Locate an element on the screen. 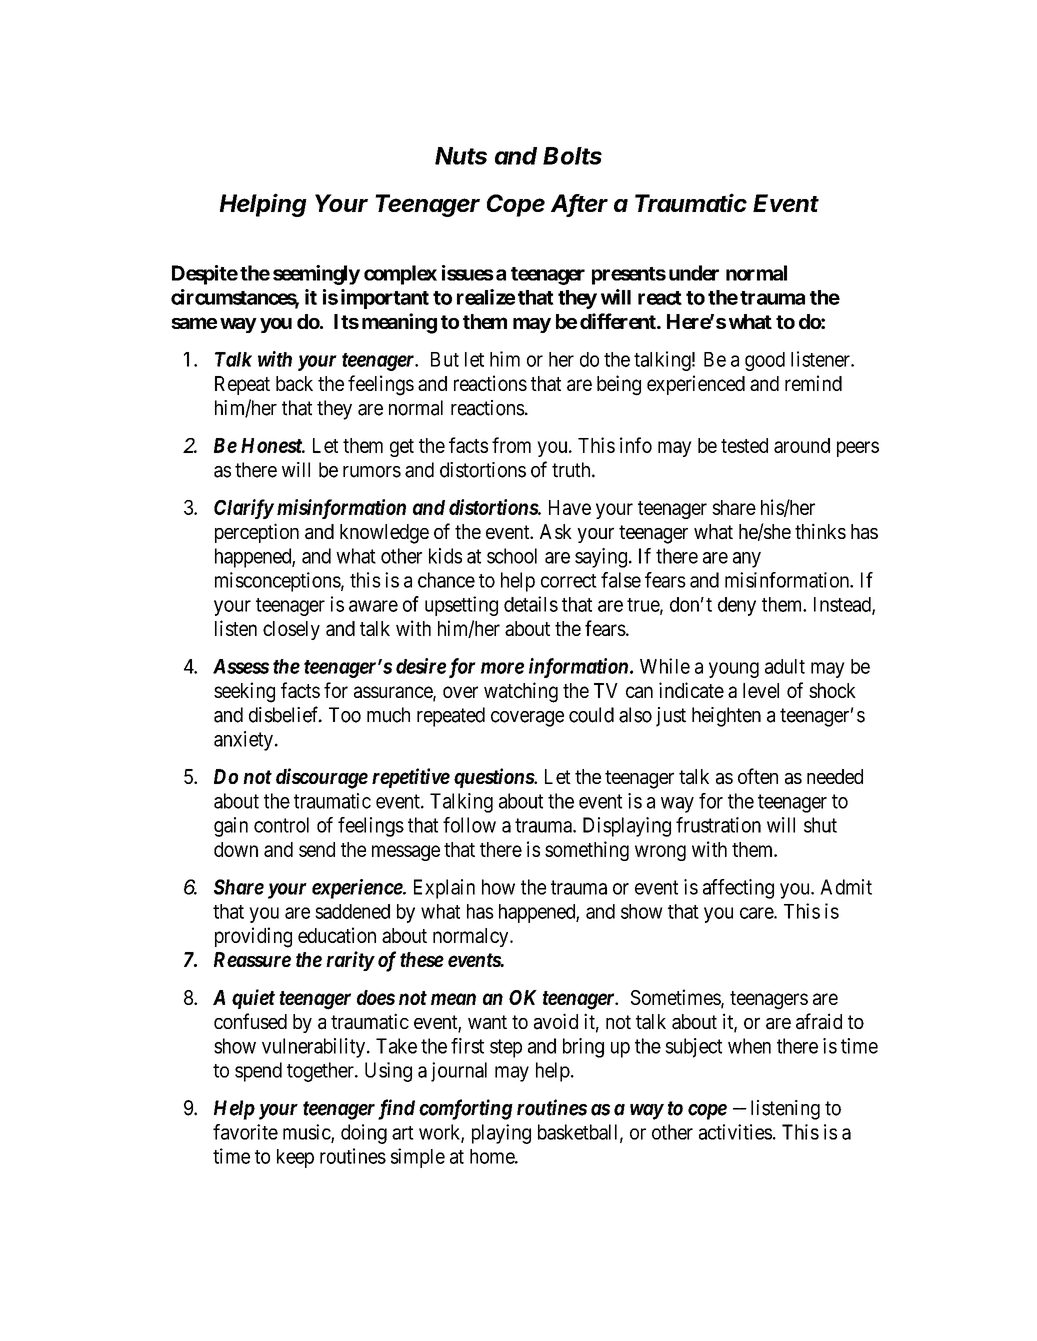 This screenshot has width=1037, height=1341. something is located at coordinates (587, 851).
